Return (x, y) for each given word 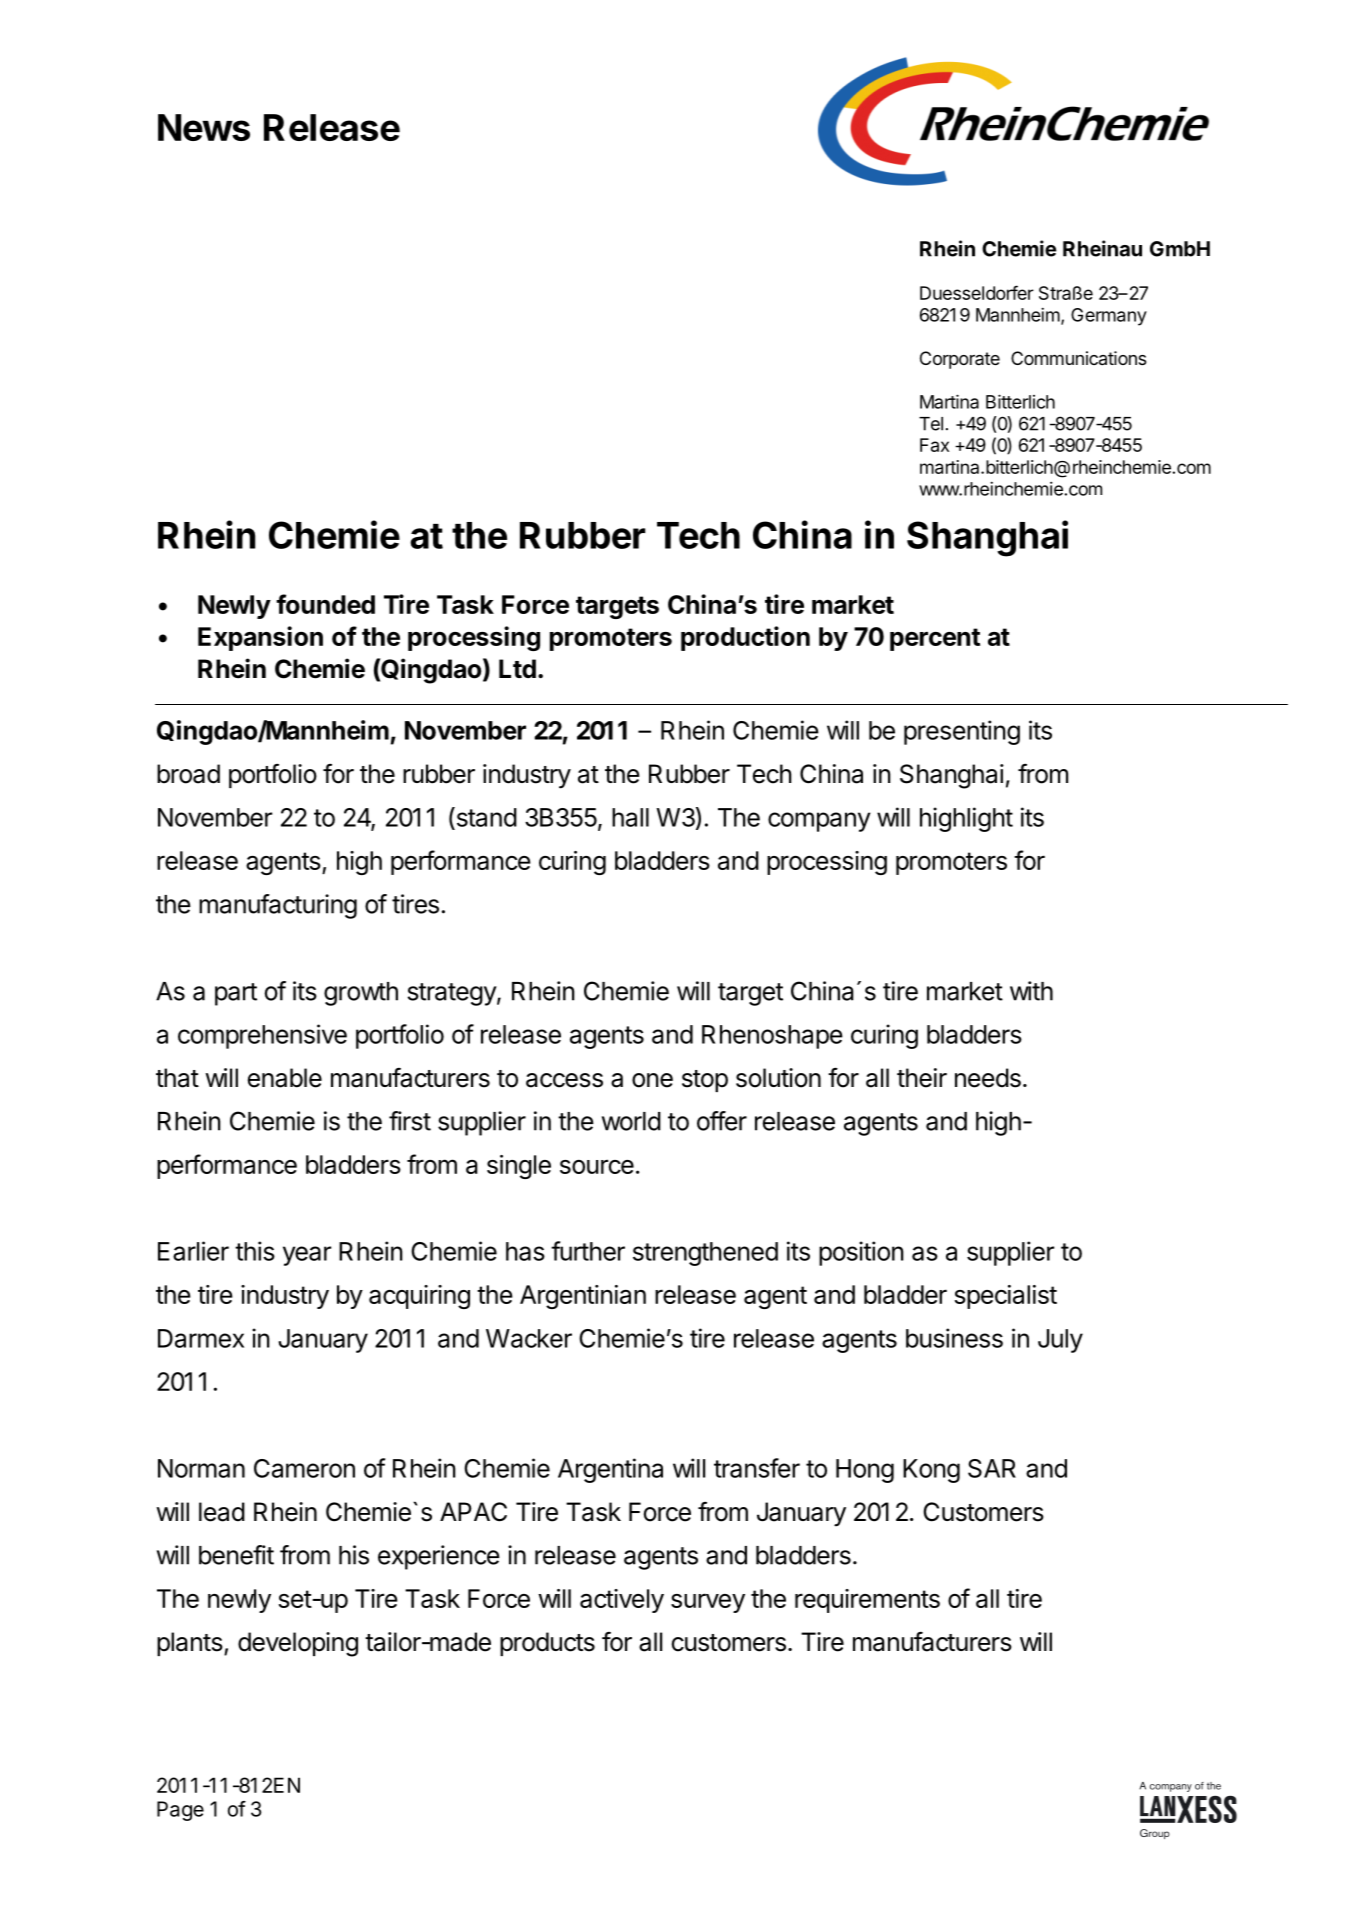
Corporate (960, 360)
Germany (1109, 317)
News (204, 127)
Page (180, 1811)
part (236, 994)
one (652, 1080)
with (1031, 991)
